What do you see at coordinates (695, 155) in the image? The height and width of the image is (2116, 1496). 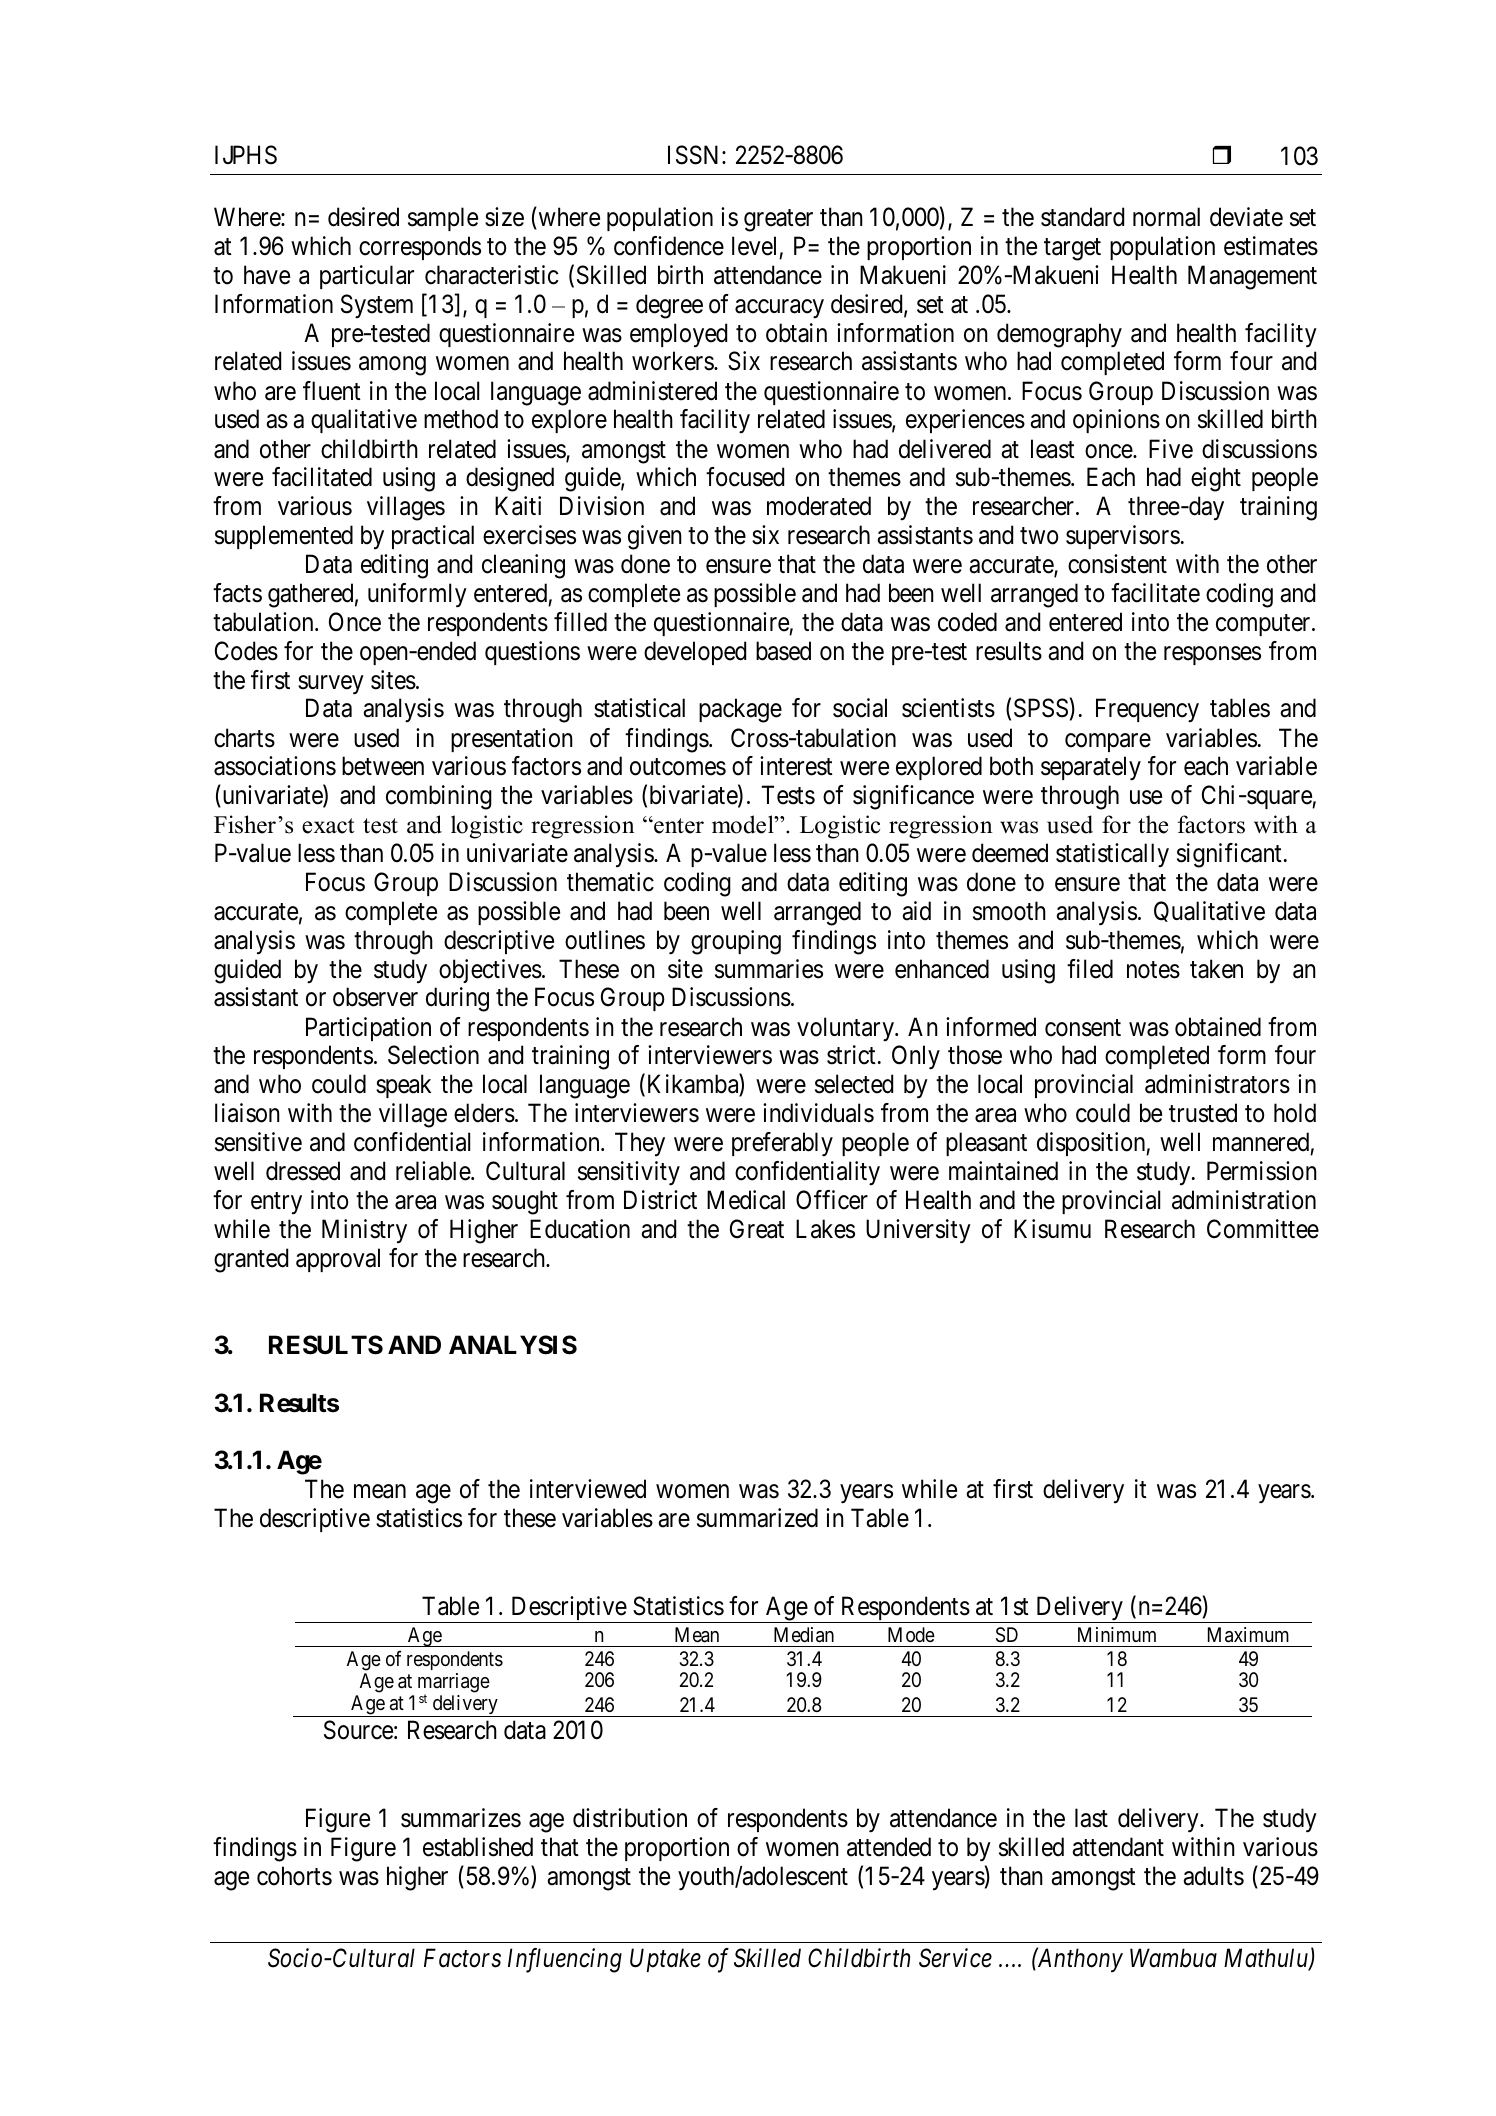 I see `ISSN` at bounding box center [695, 155].
